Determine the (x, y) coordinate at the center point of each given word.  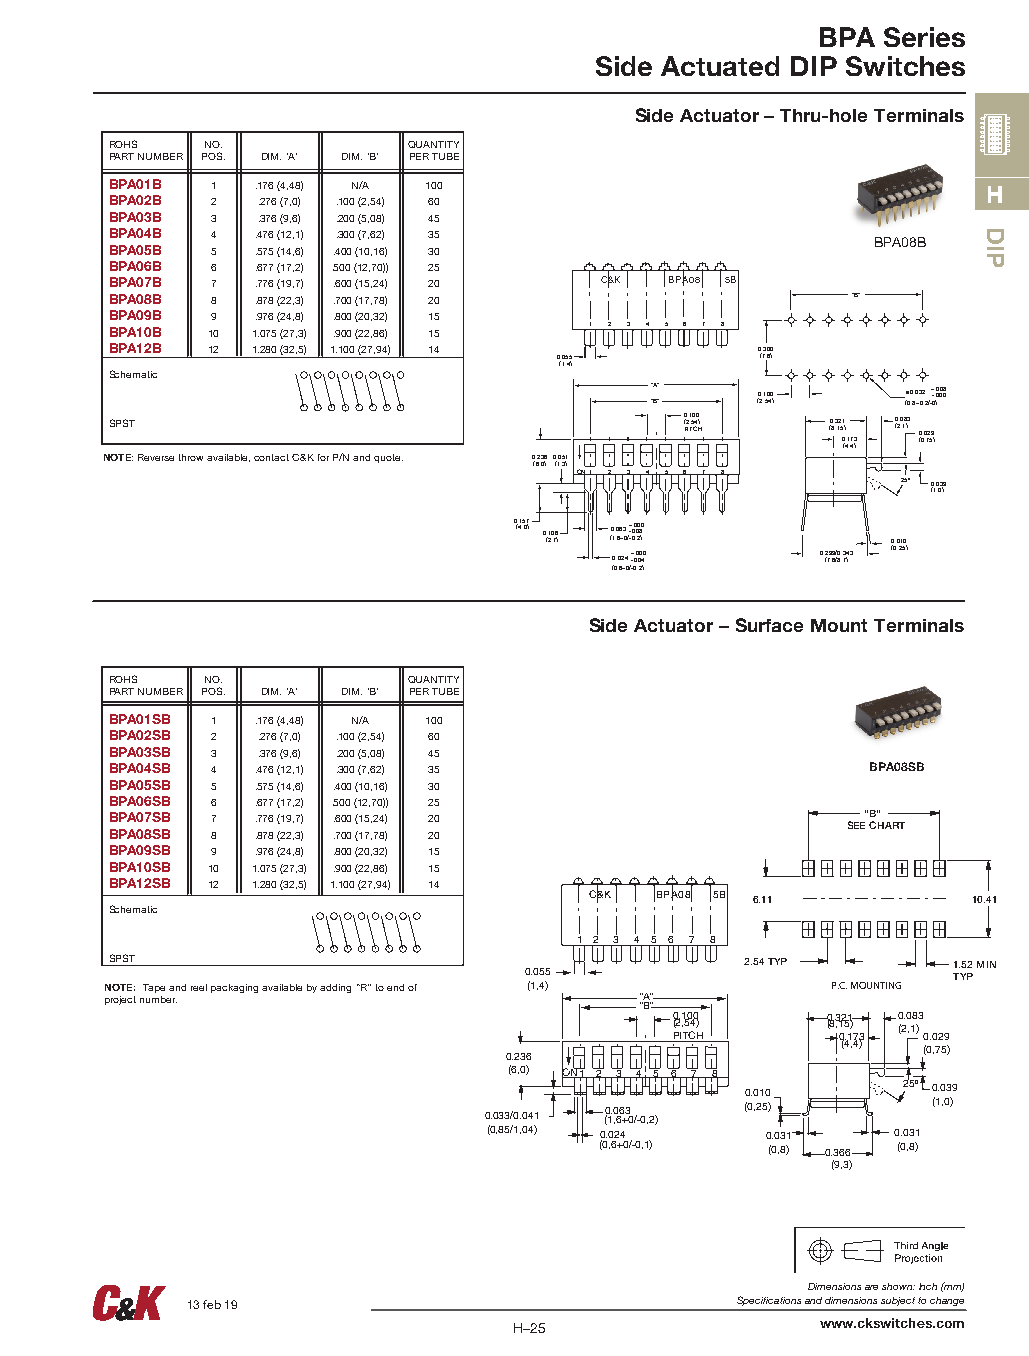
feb (212, 1304)
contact (271, 457)
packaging (234, 988)
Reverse (156, 457)
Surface (769, 625)
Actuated (720, 66)
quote (388, 458)
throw (191, 457)
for (323, 457)
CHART (887, 825)
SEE (856, 825)
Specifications (769, 1301)
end (395, 987)
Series (924, 37)
